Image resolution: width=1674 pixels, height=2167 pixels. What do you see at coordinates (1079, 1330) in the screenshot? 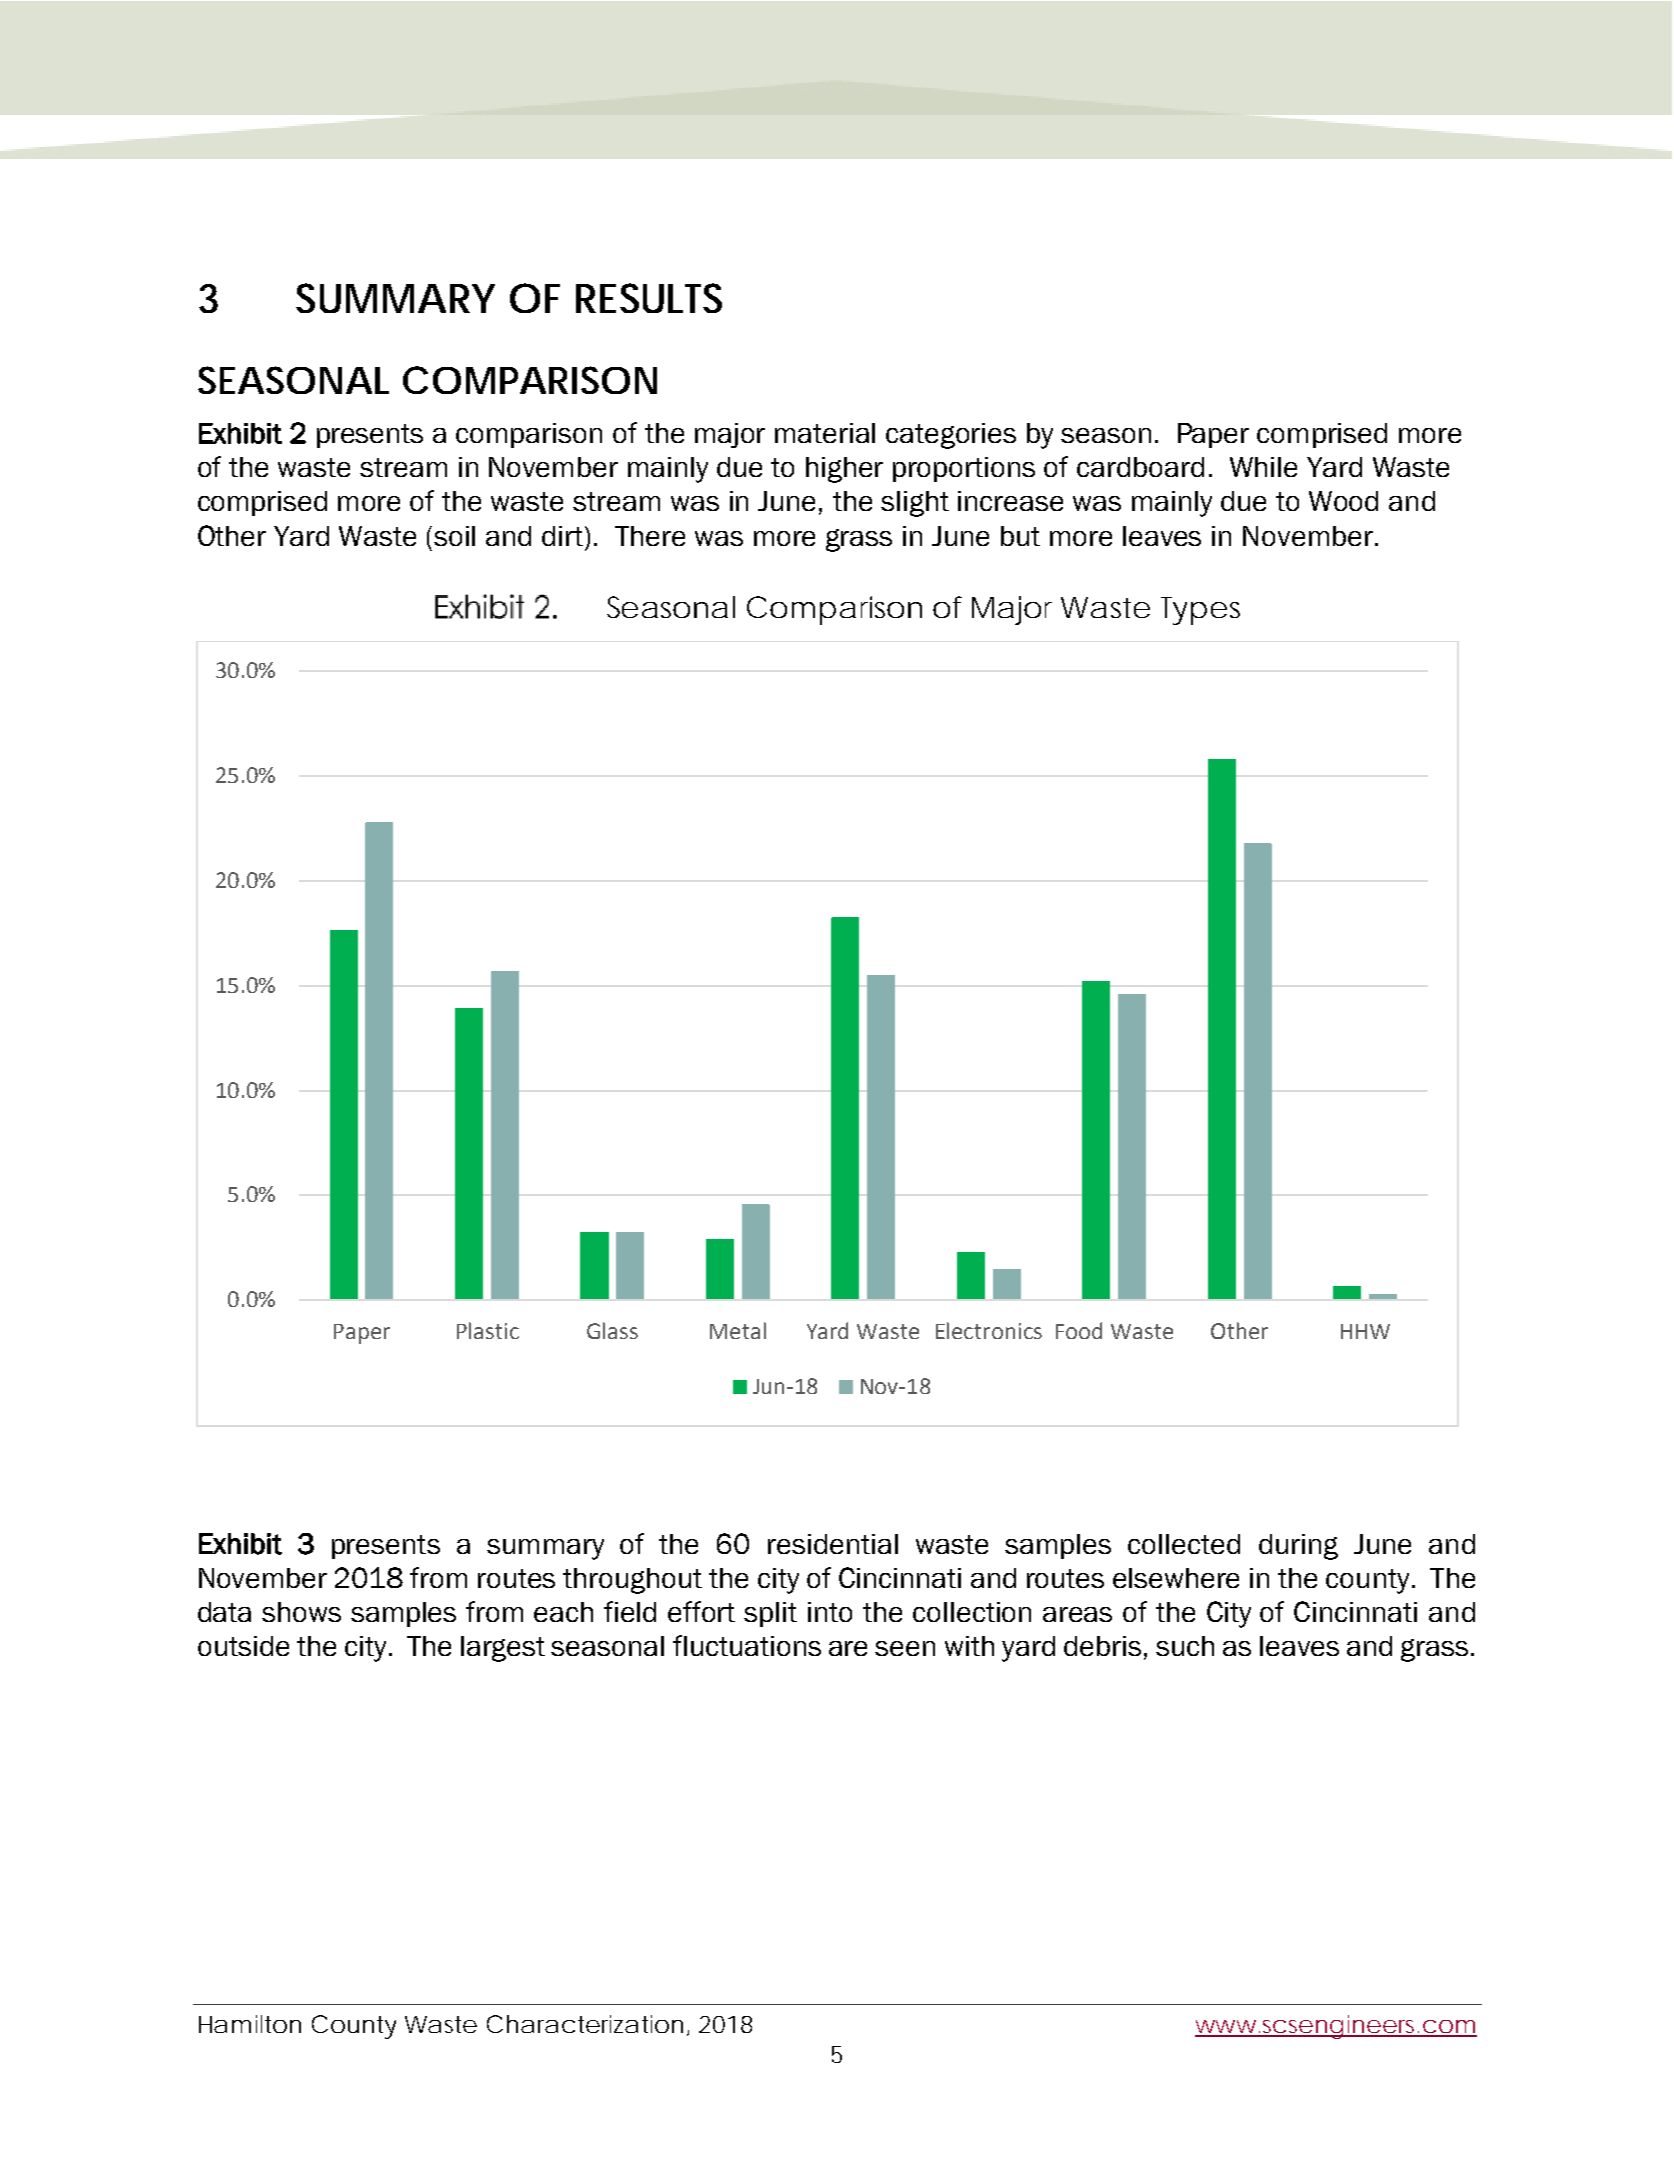
I see `Food` at bounding box center [1079, 1330].
